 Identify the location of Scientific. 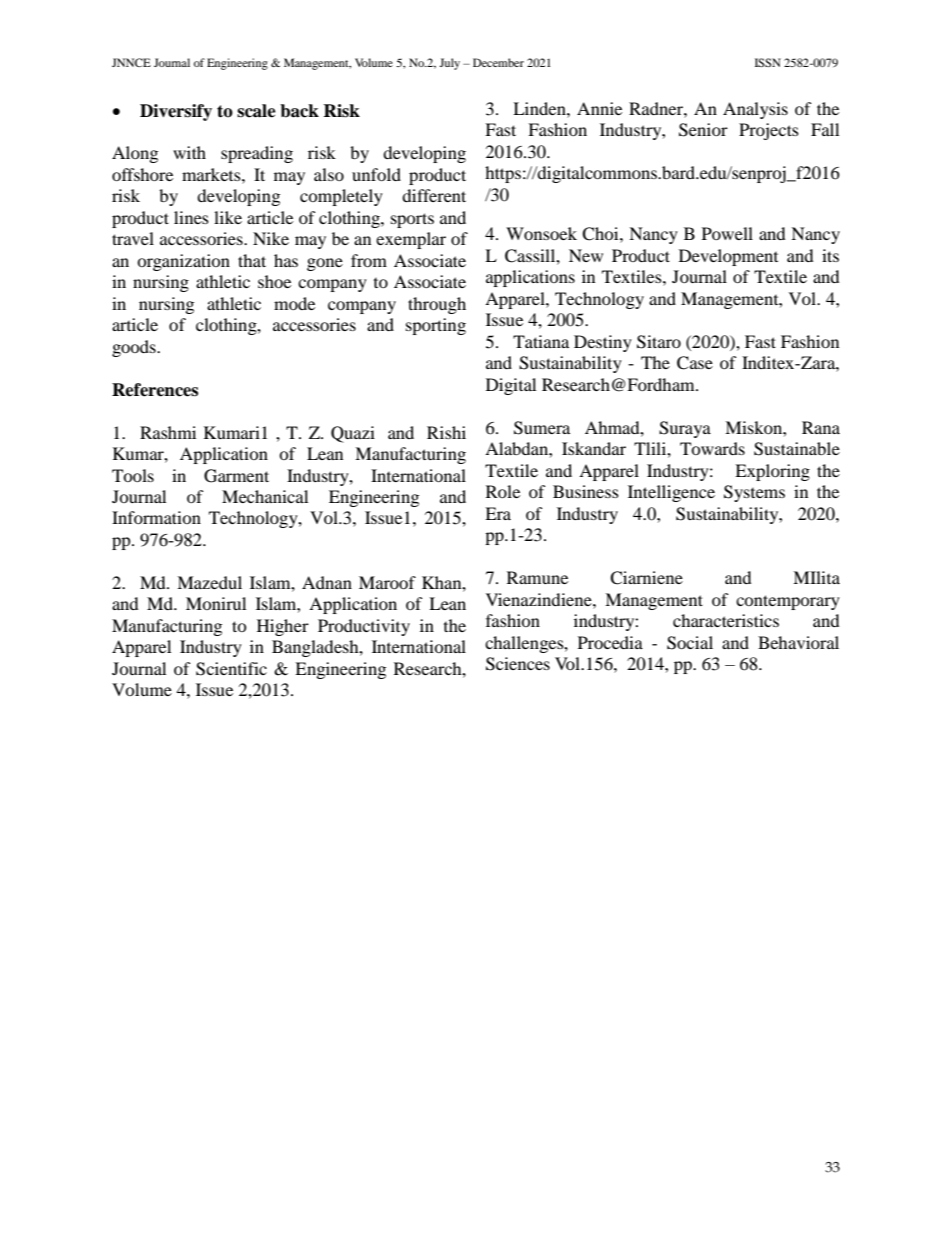
(231, 669).
